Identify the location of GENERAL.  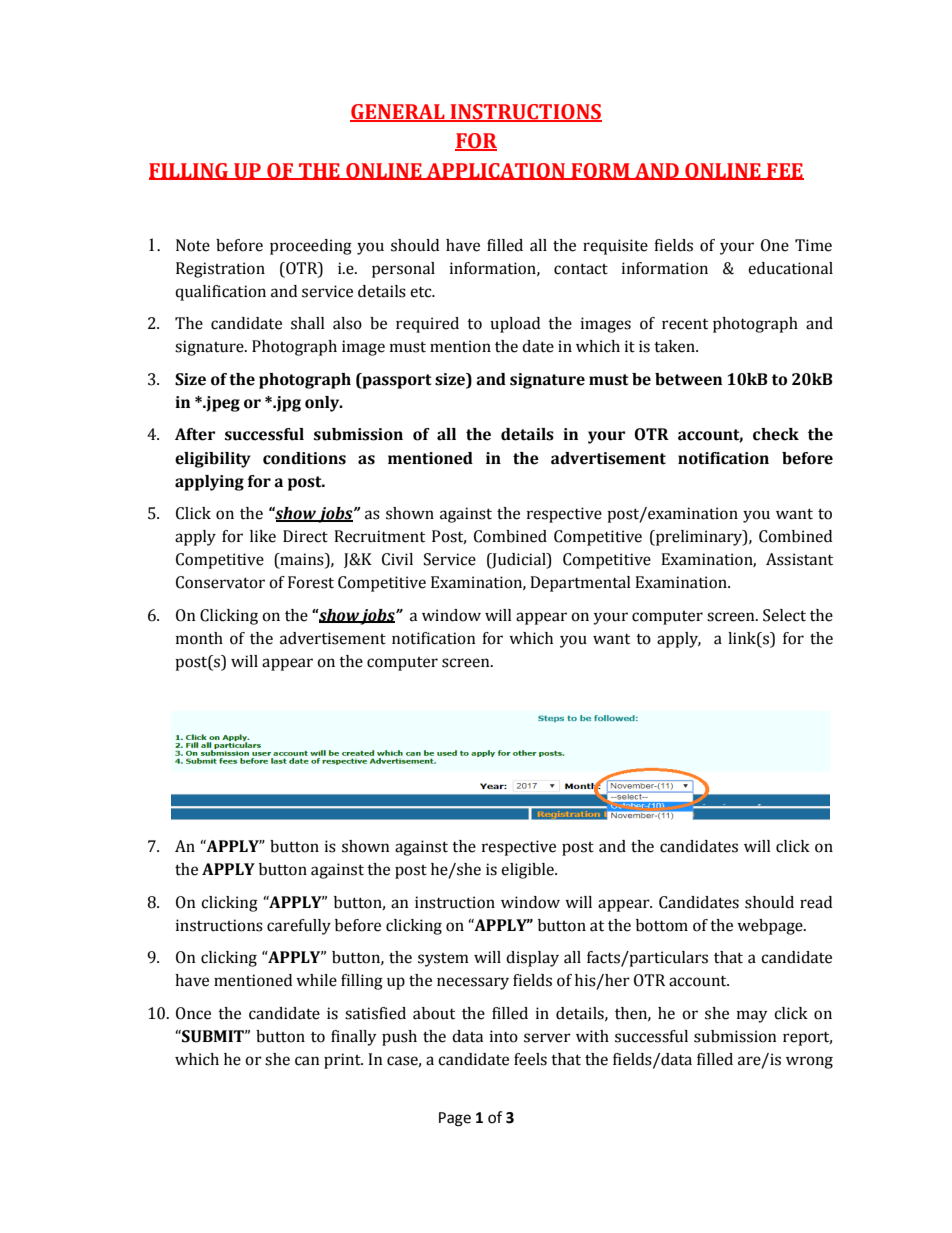
(398, 112).
